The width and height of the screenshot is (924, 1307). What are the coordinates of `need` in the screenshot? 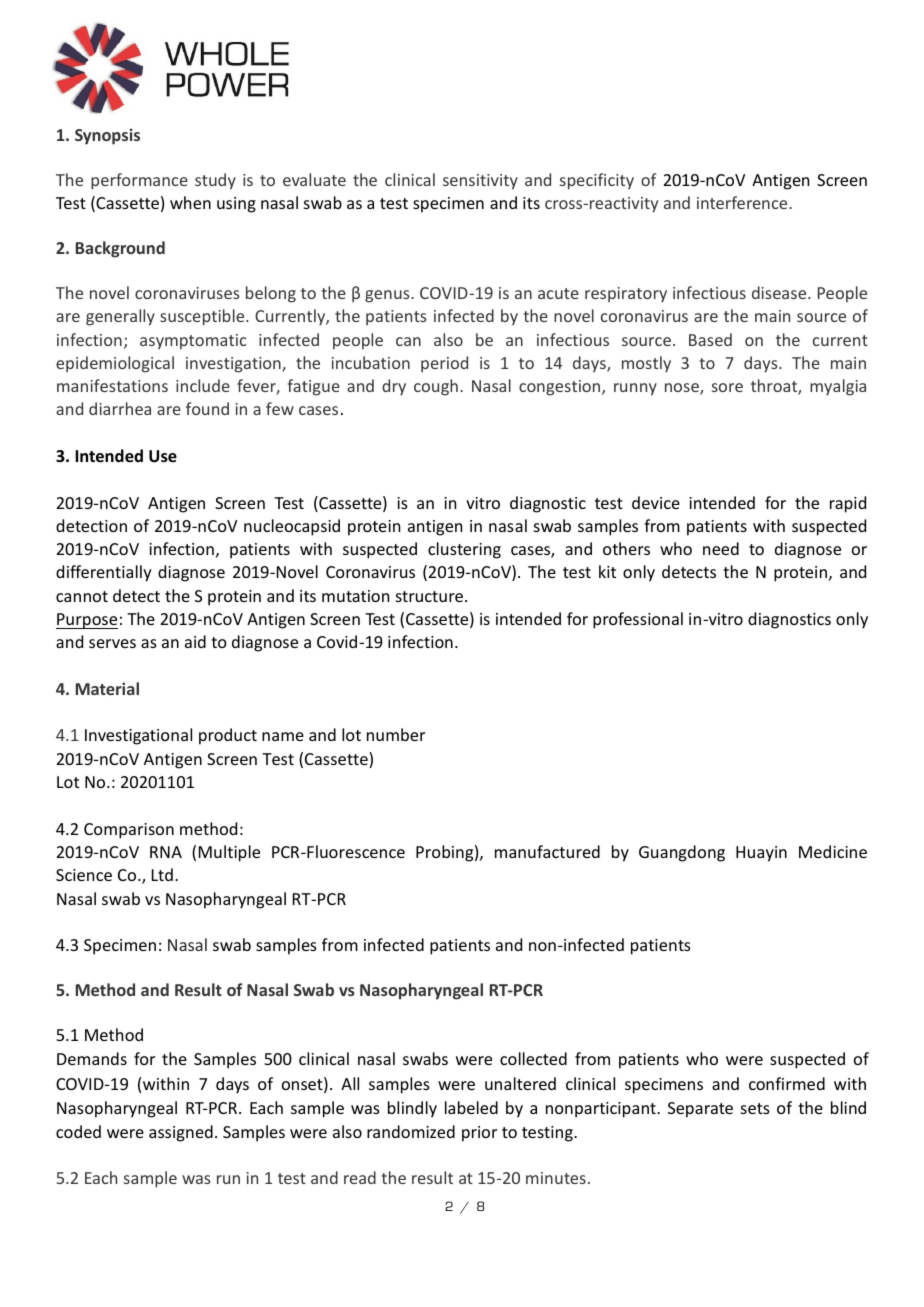 It's located at (721, 548).
